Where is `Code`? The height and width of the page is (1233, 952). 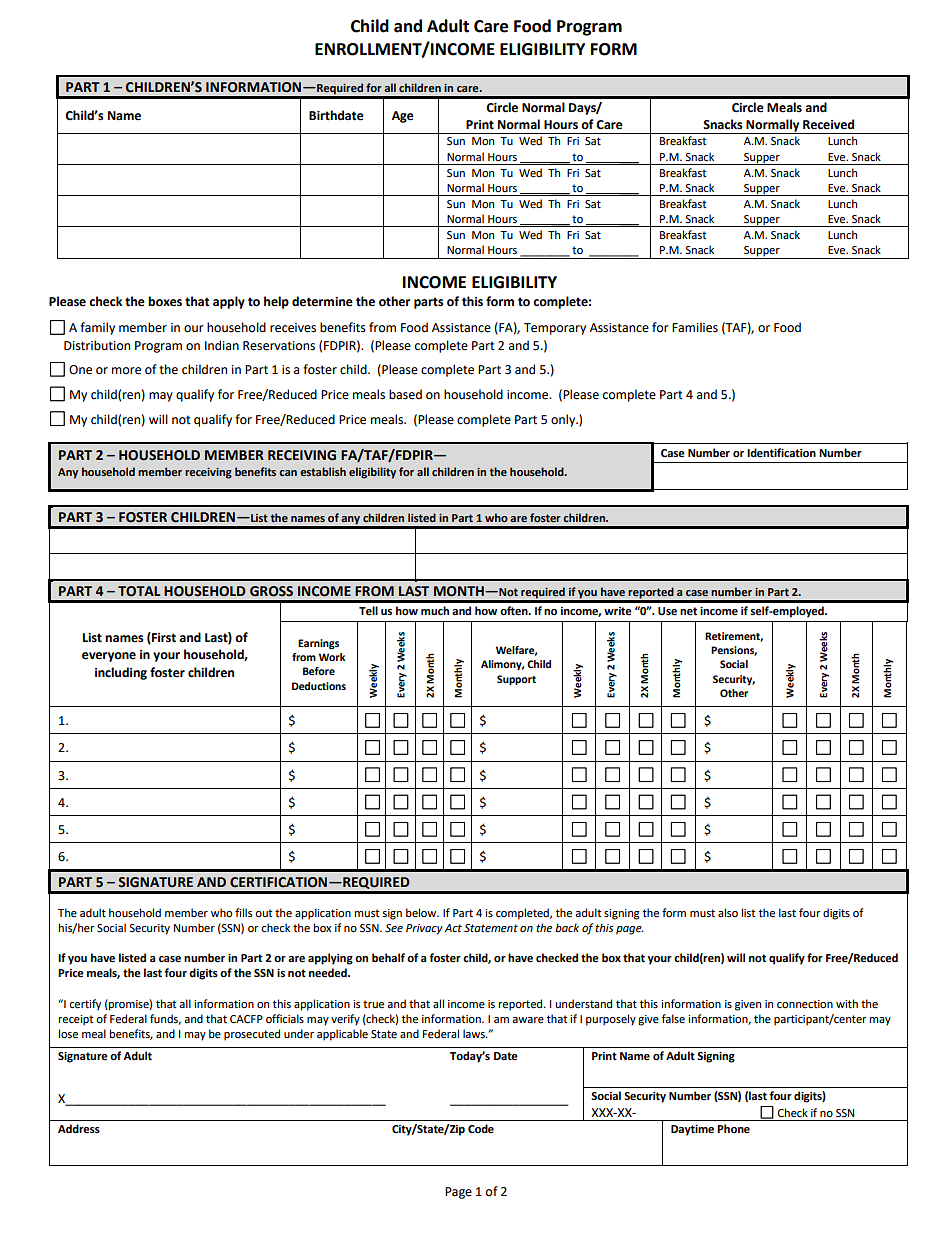
Code is located at coordinates (481, 1129).
